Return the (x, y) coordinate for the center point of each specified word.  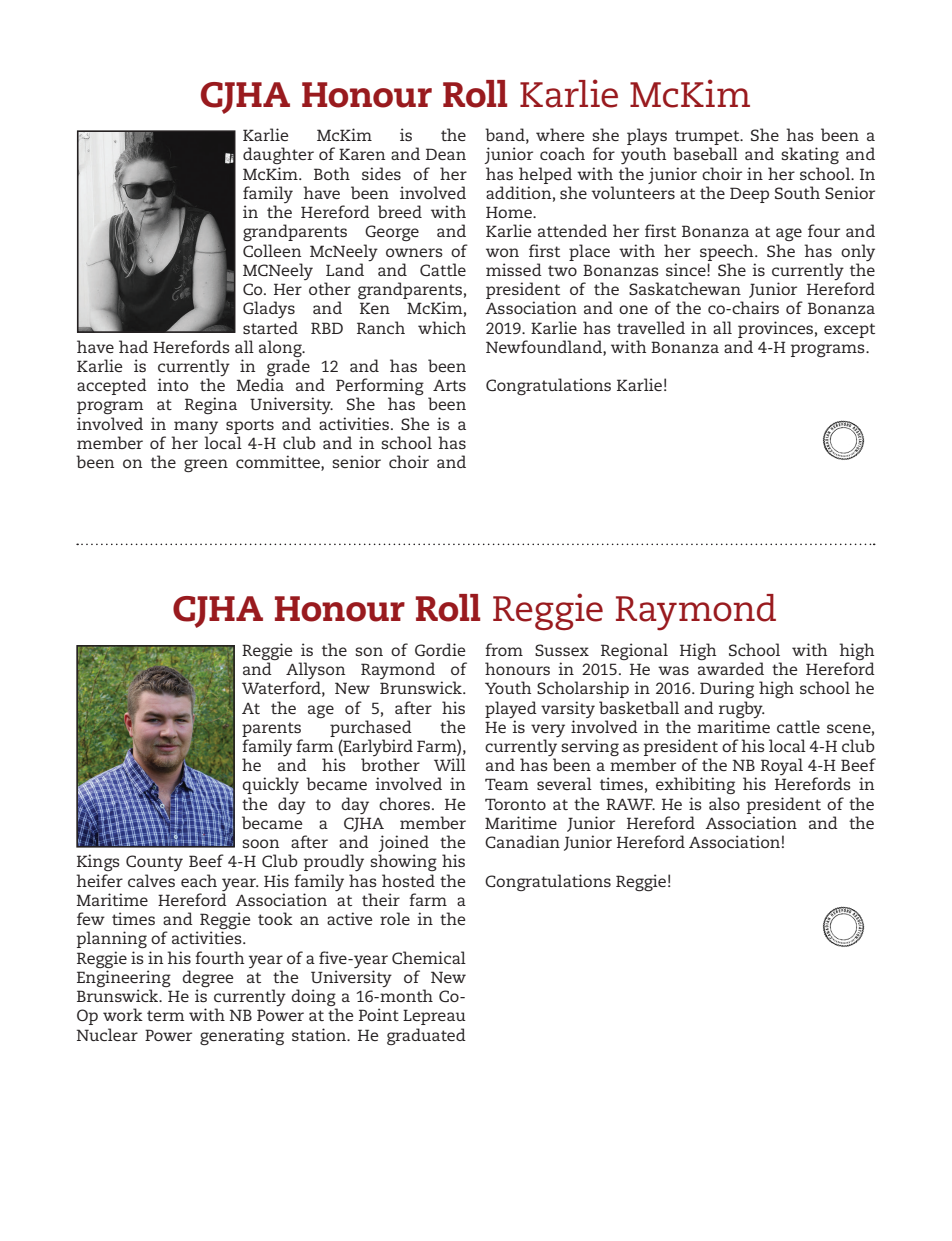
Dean (446, 154)
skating (810, 155)
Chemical (429, 957)
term (165, 1015)
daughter (278, 155)
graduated (426, 1036)
